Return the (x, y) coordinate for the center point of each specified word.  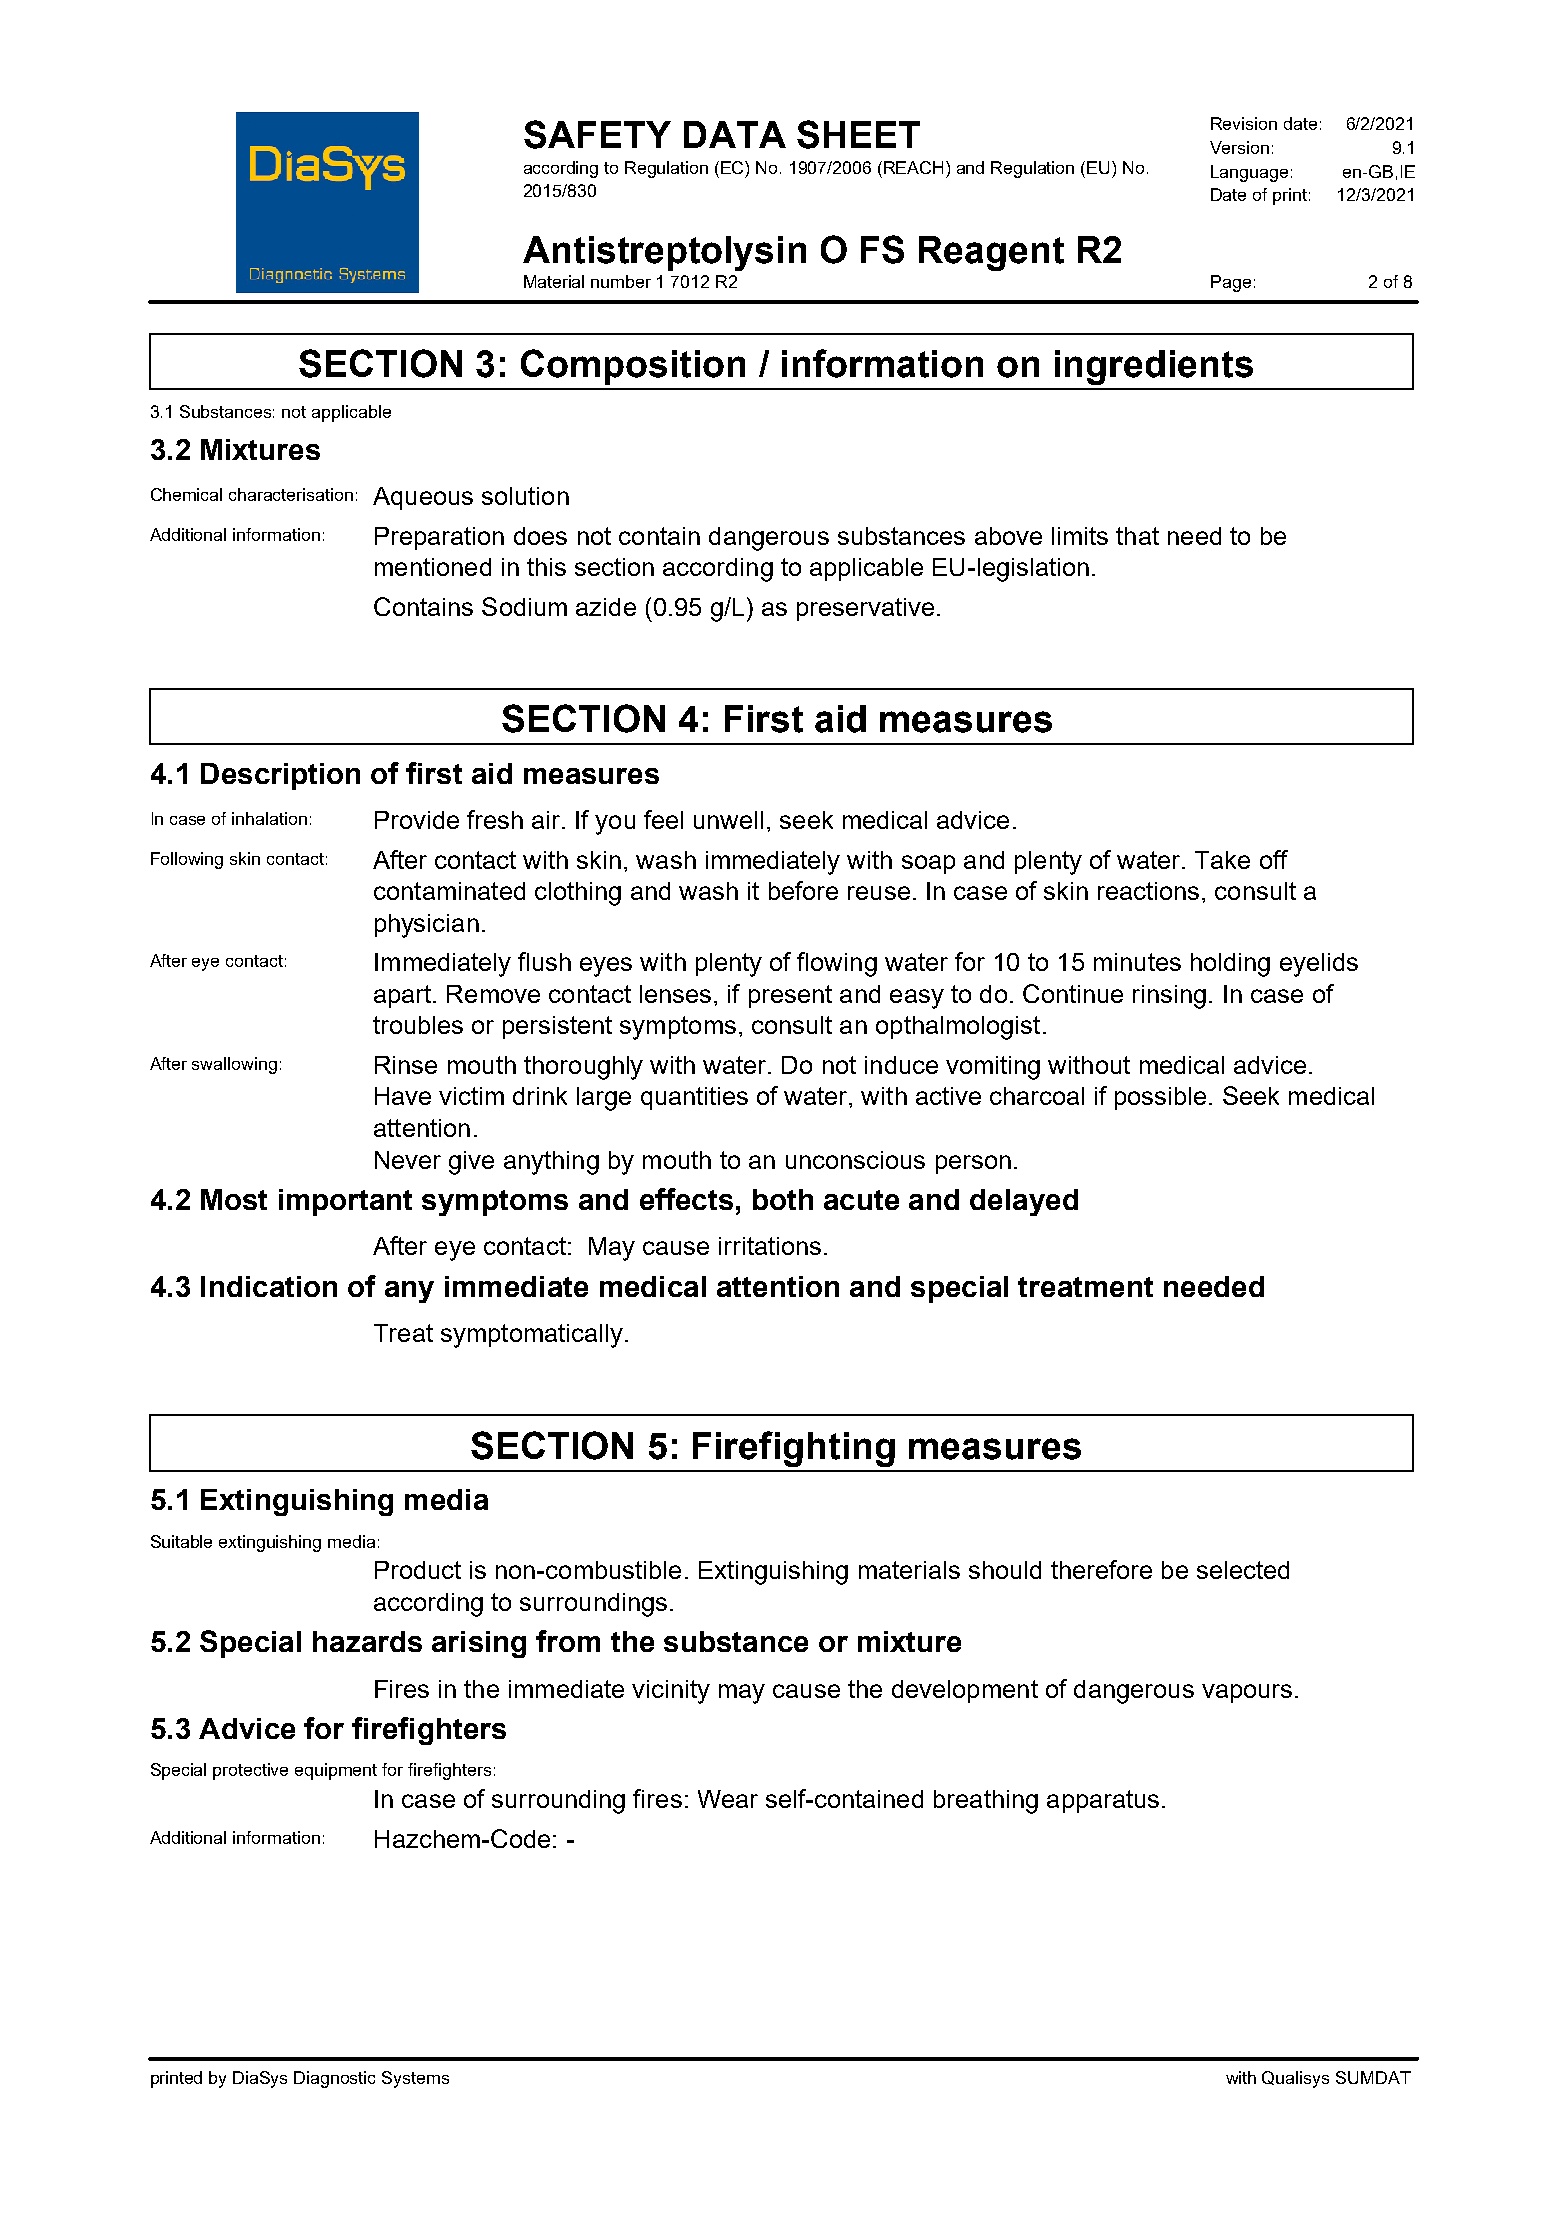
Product (418, 1570)
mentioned (433, 567)
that (1137, 536)
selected (1243, 1570)
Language (1249, 173)
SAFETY (597, 134)
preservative (865, 609)
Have (403, 1096)
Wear (728, 1799)
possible (1160, 1098)
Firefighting (794, 1449)
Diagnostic (334, 2079)
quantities (694, 1098)
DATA (735, 134)
